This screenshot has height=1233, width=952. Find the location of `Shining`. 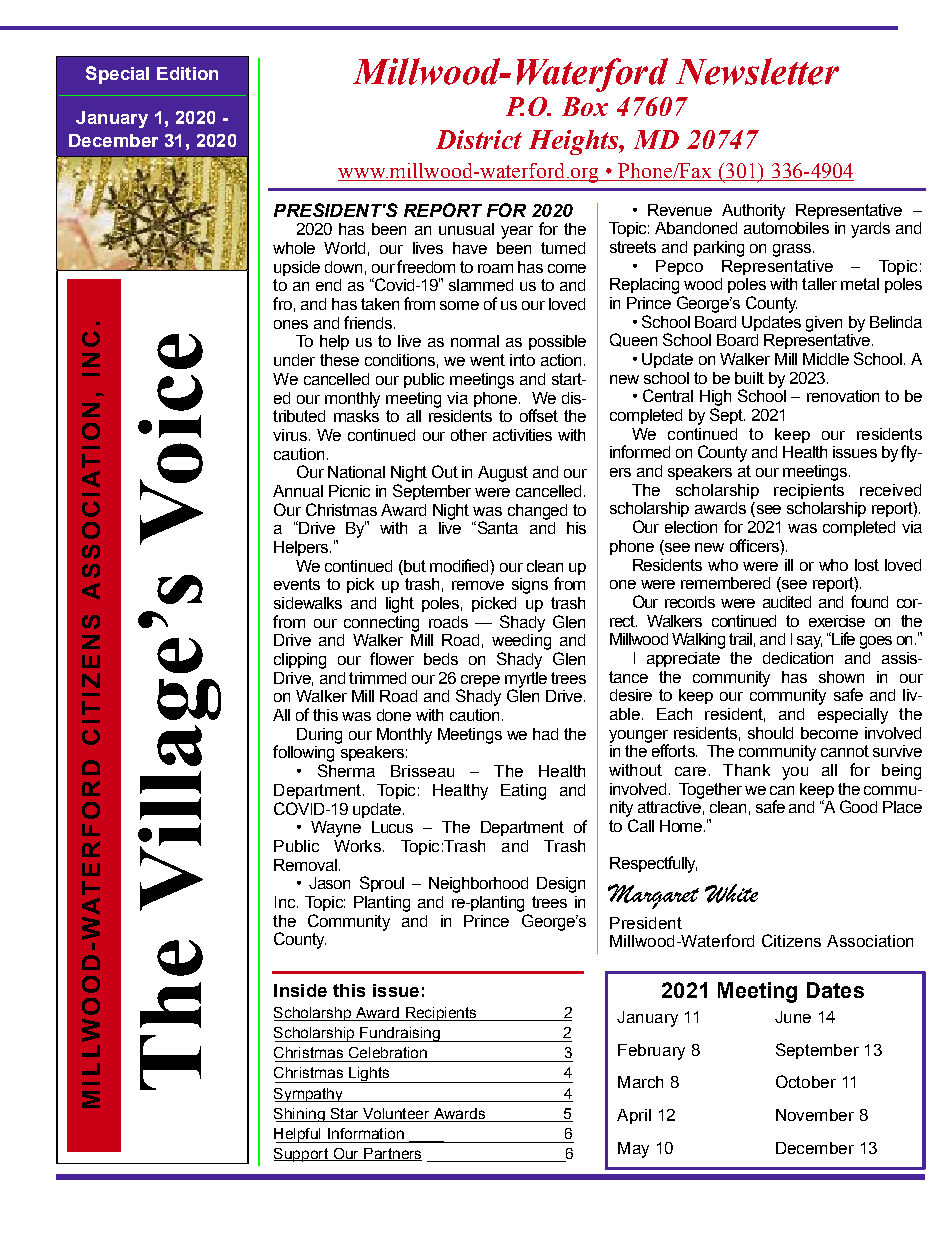

Shining is located at coordinates (300, 1115).
